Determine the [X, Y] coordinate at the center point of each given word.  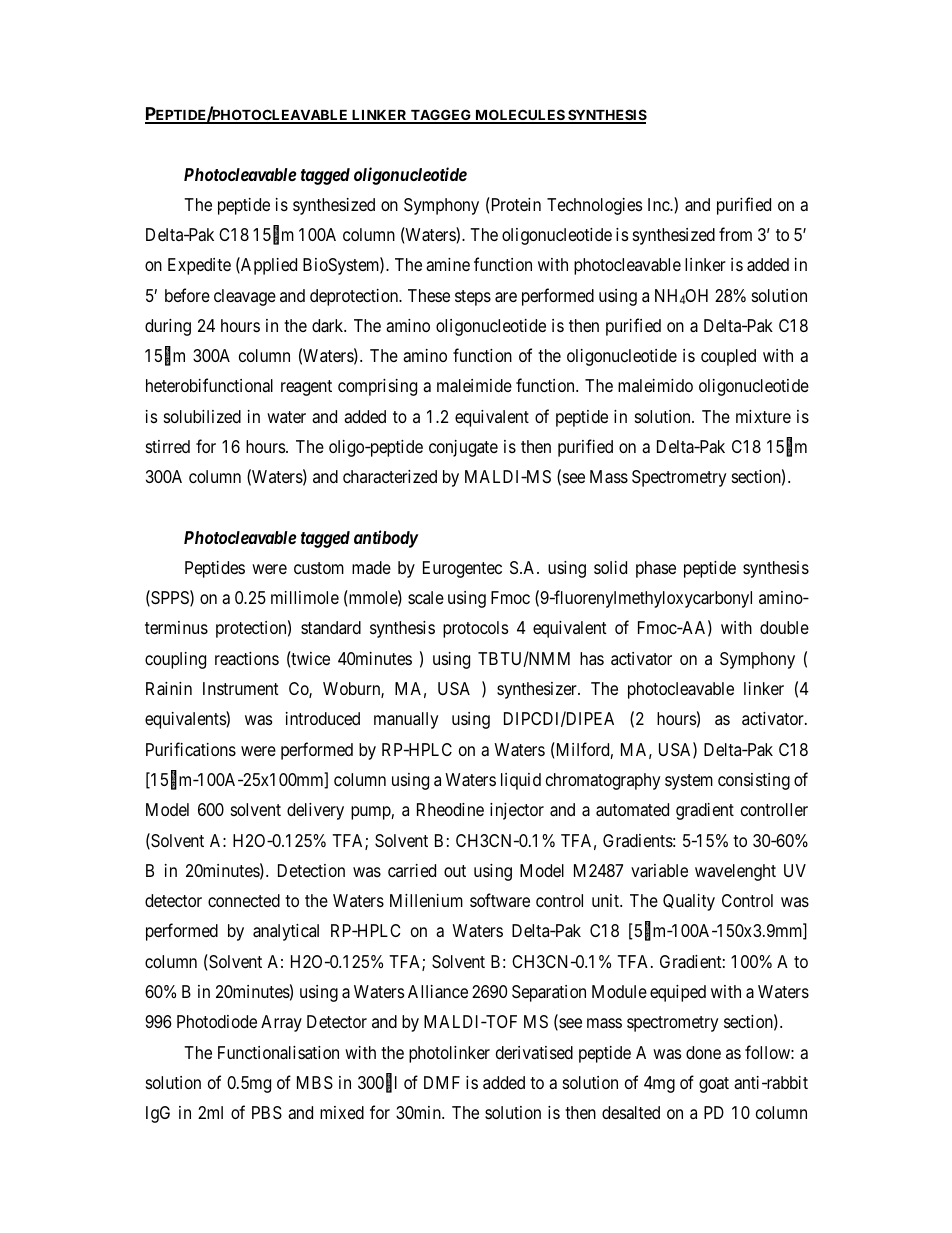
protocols [475, 629]
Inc [659, 204]
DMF [442, 1082]
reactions [247, 659]
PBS [267, 1112]
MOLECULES [519, 116]
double [784, 627]
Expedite [199, 266]
